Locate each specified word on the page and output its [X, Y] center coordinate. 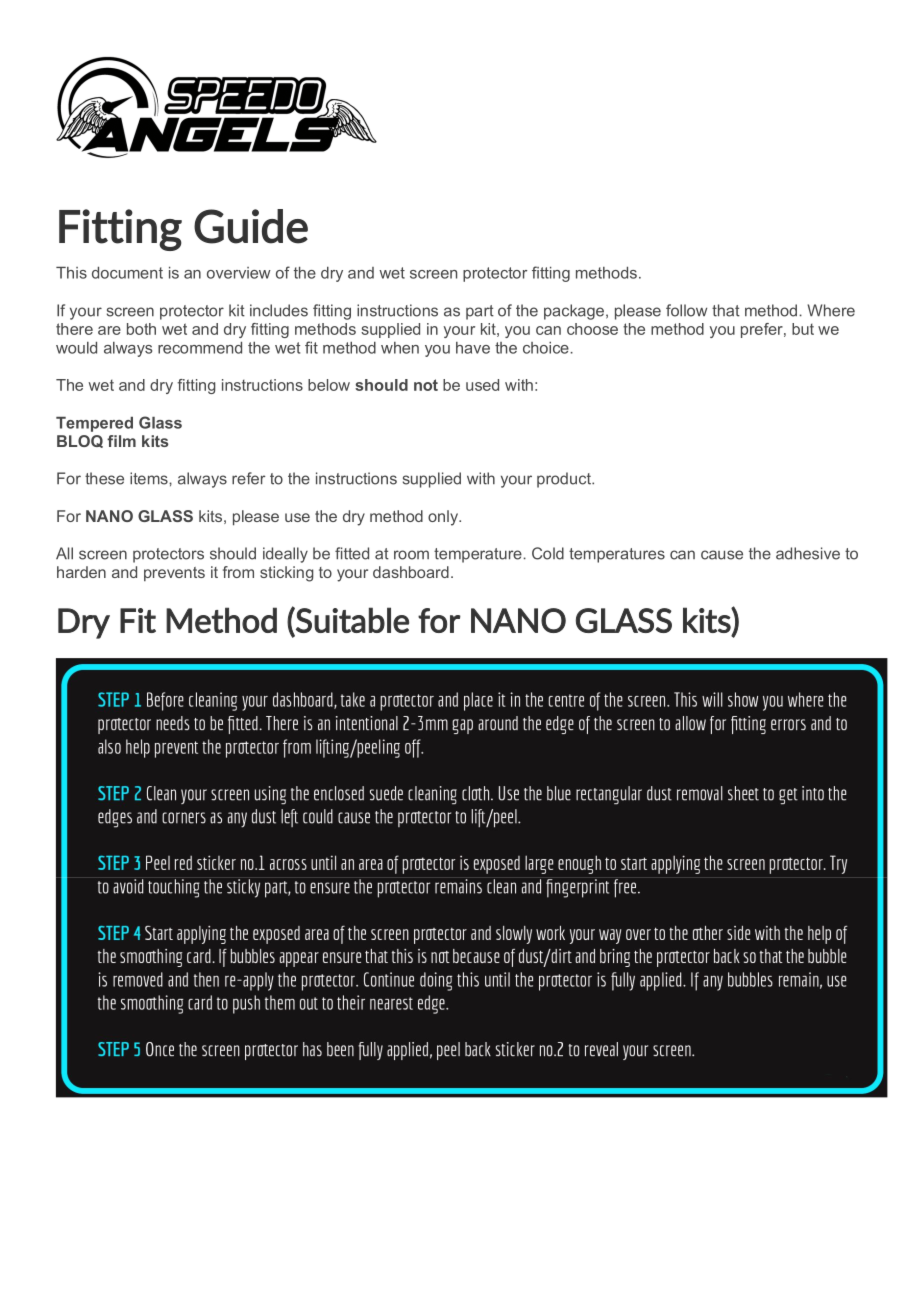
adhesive [808, 553]
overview [239, 273]
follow [686, 310]
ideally [285, 555]
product [565, 480]
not [426, 385]
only [444, 518]
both [141, 329]
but [803, 329]
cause [722, 555]
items [150, 478]
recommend [200, 348]
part [480, 312]
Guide [251, 226]
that [726, 310]
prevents [174, 574]
